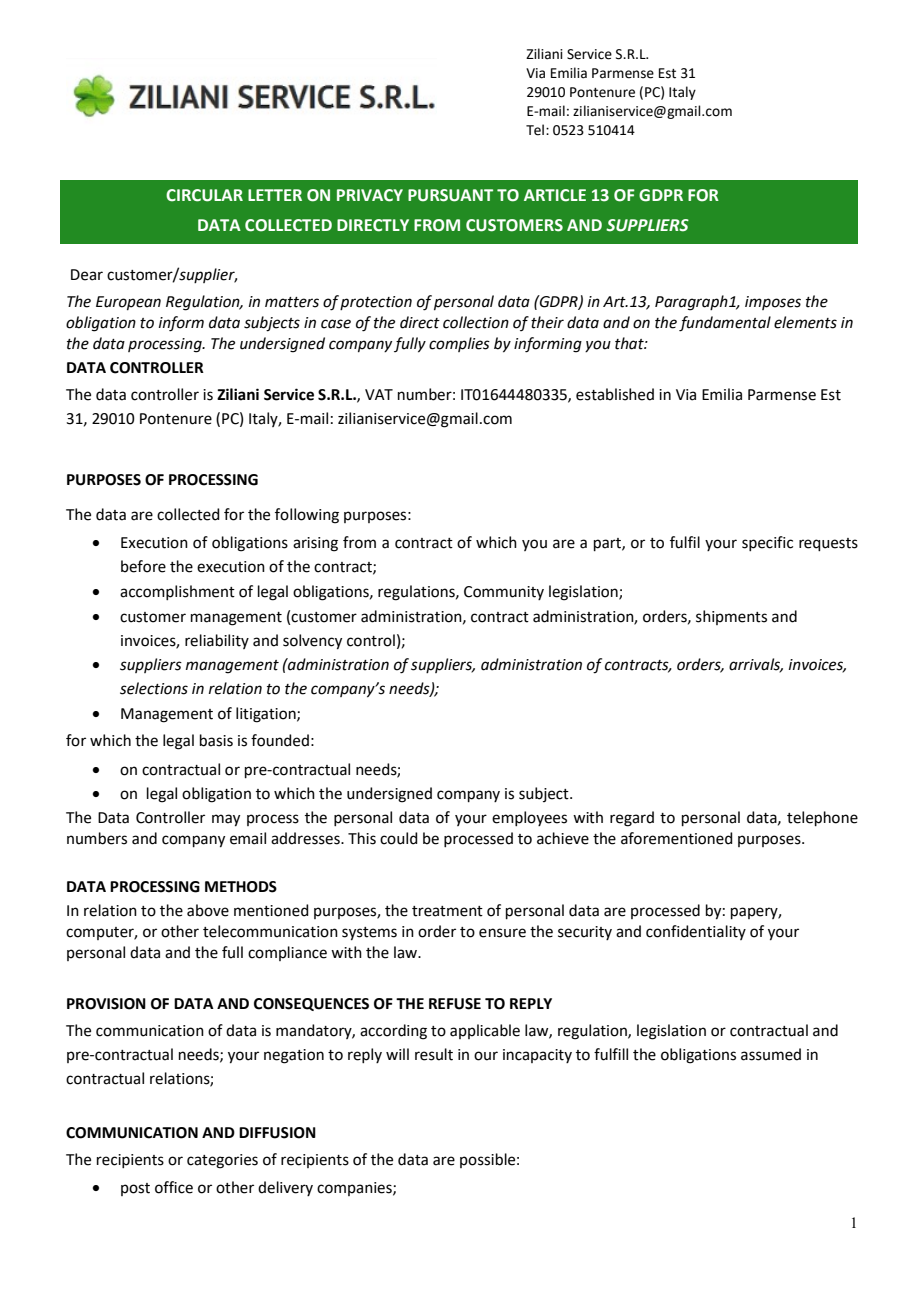 The height and width of the screenshot is (1308, 924). I want to click on assumed, so click(771, 1054).
